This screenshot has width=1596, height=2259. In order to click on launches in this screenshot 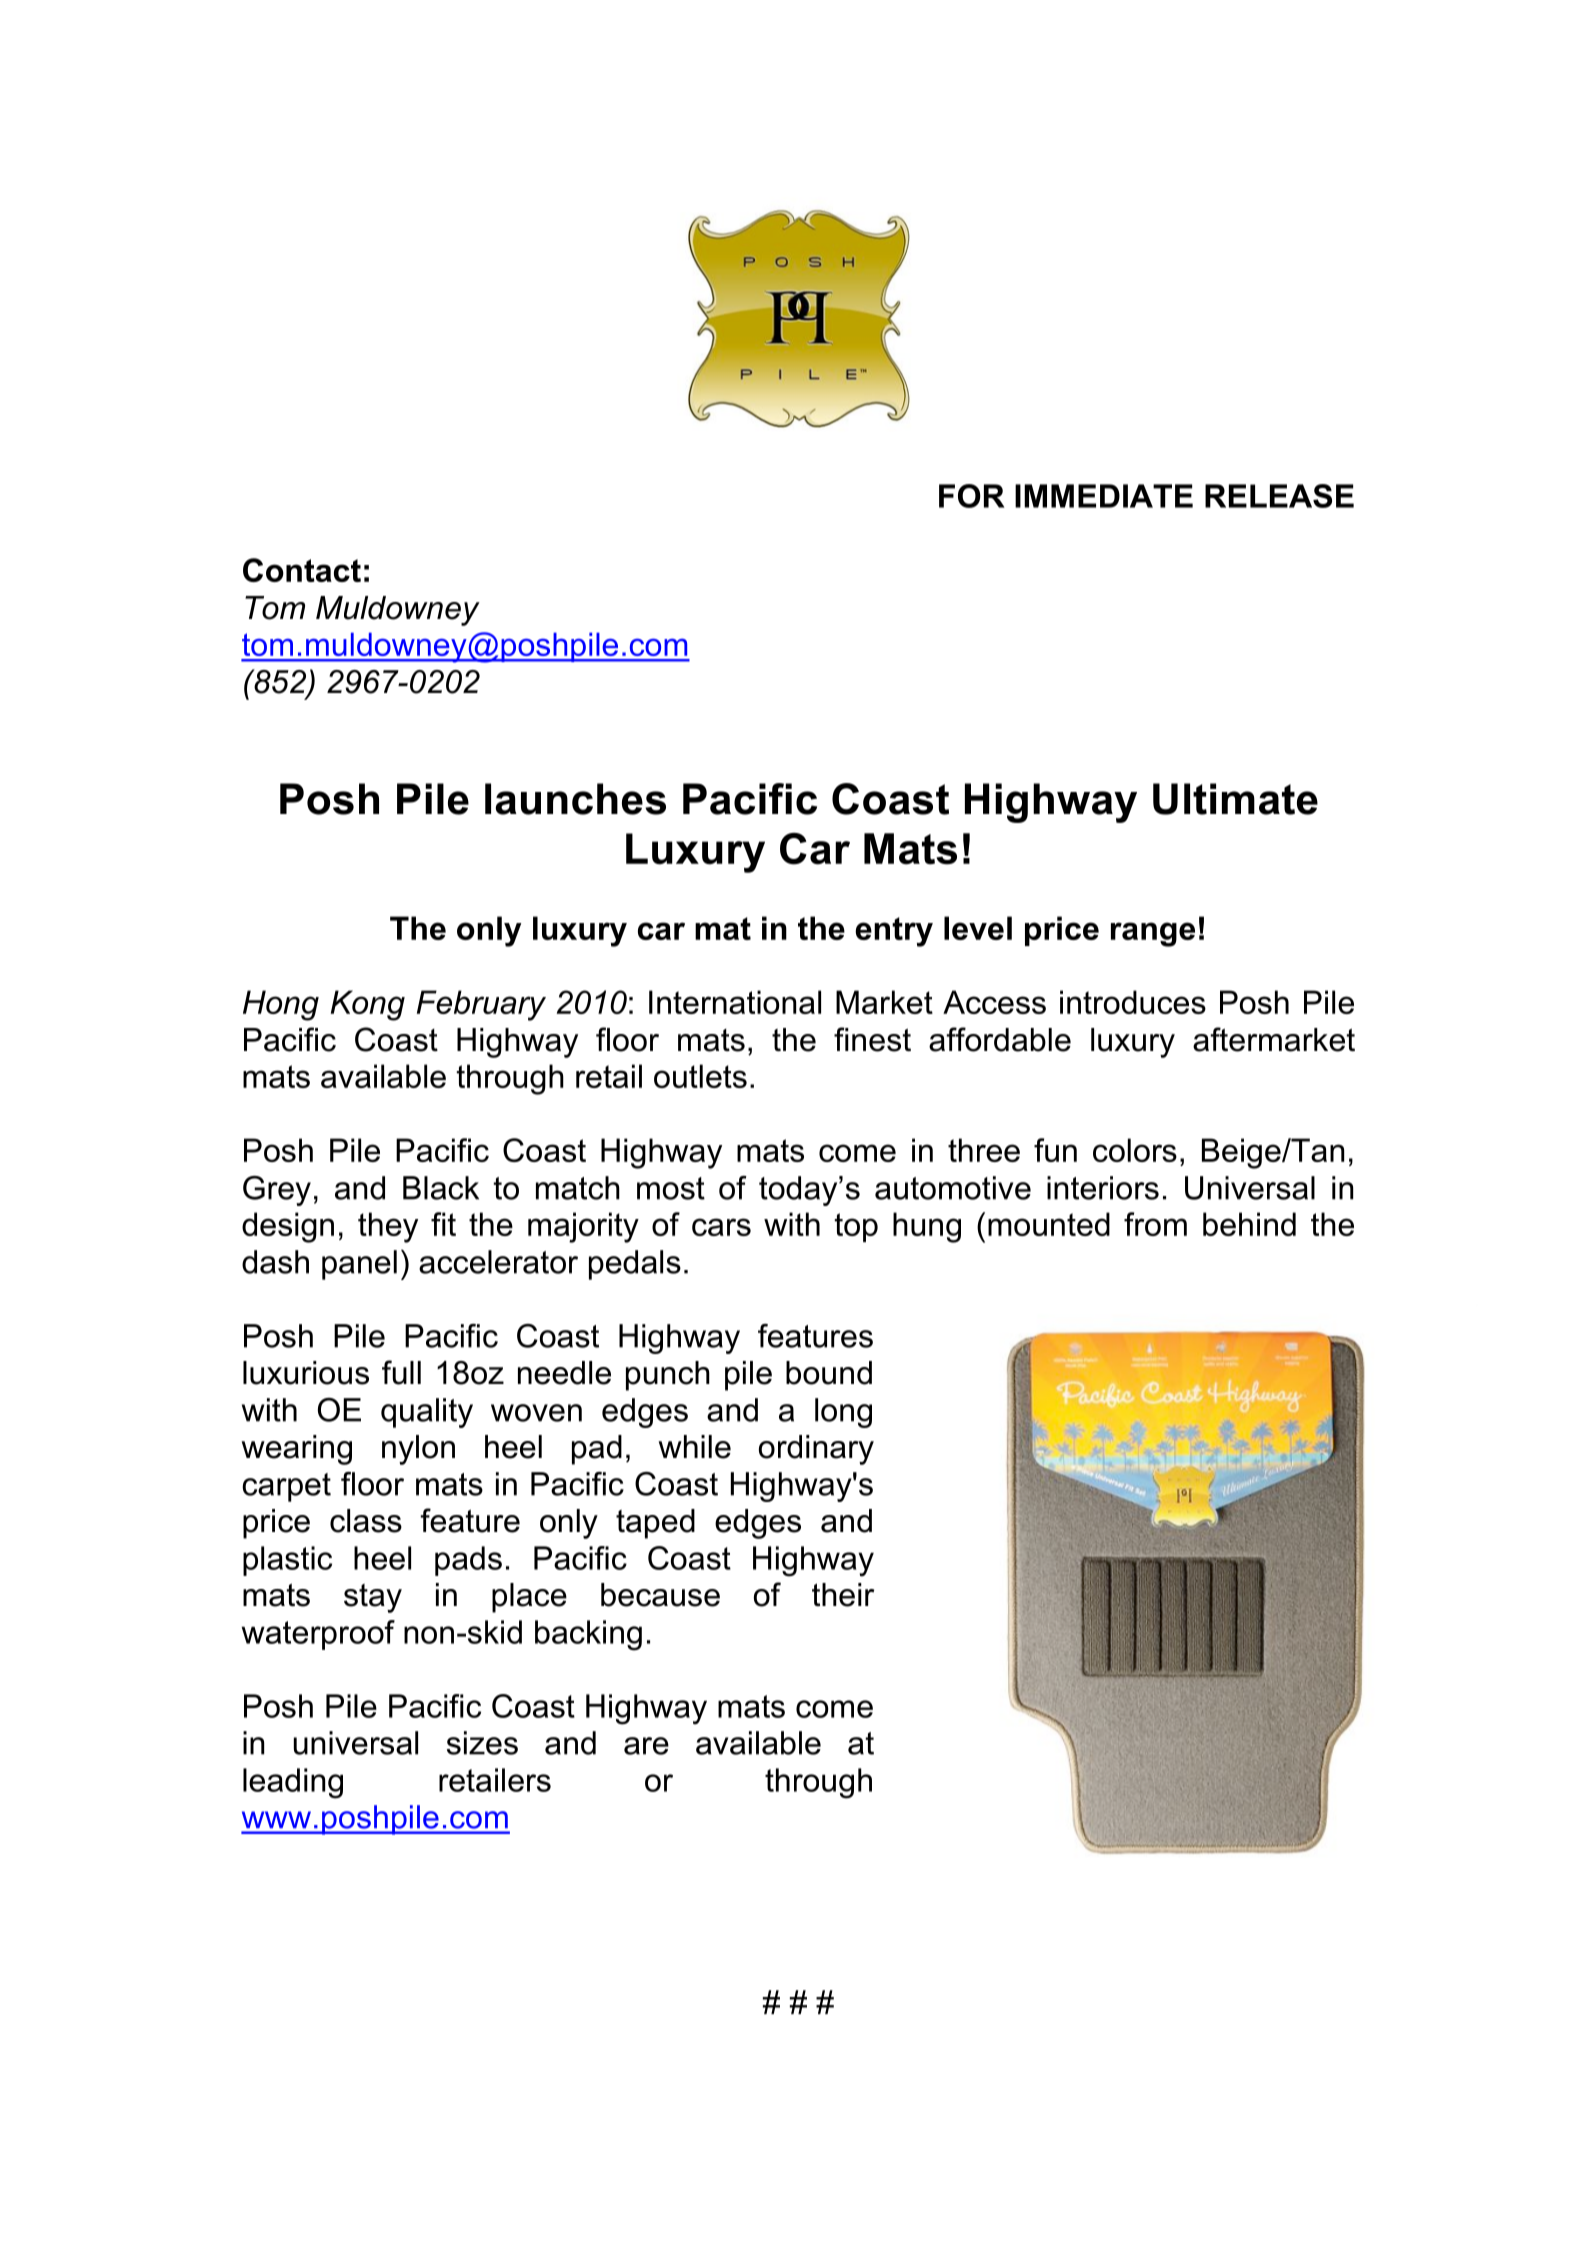, I will do `click(575, 799)`.
